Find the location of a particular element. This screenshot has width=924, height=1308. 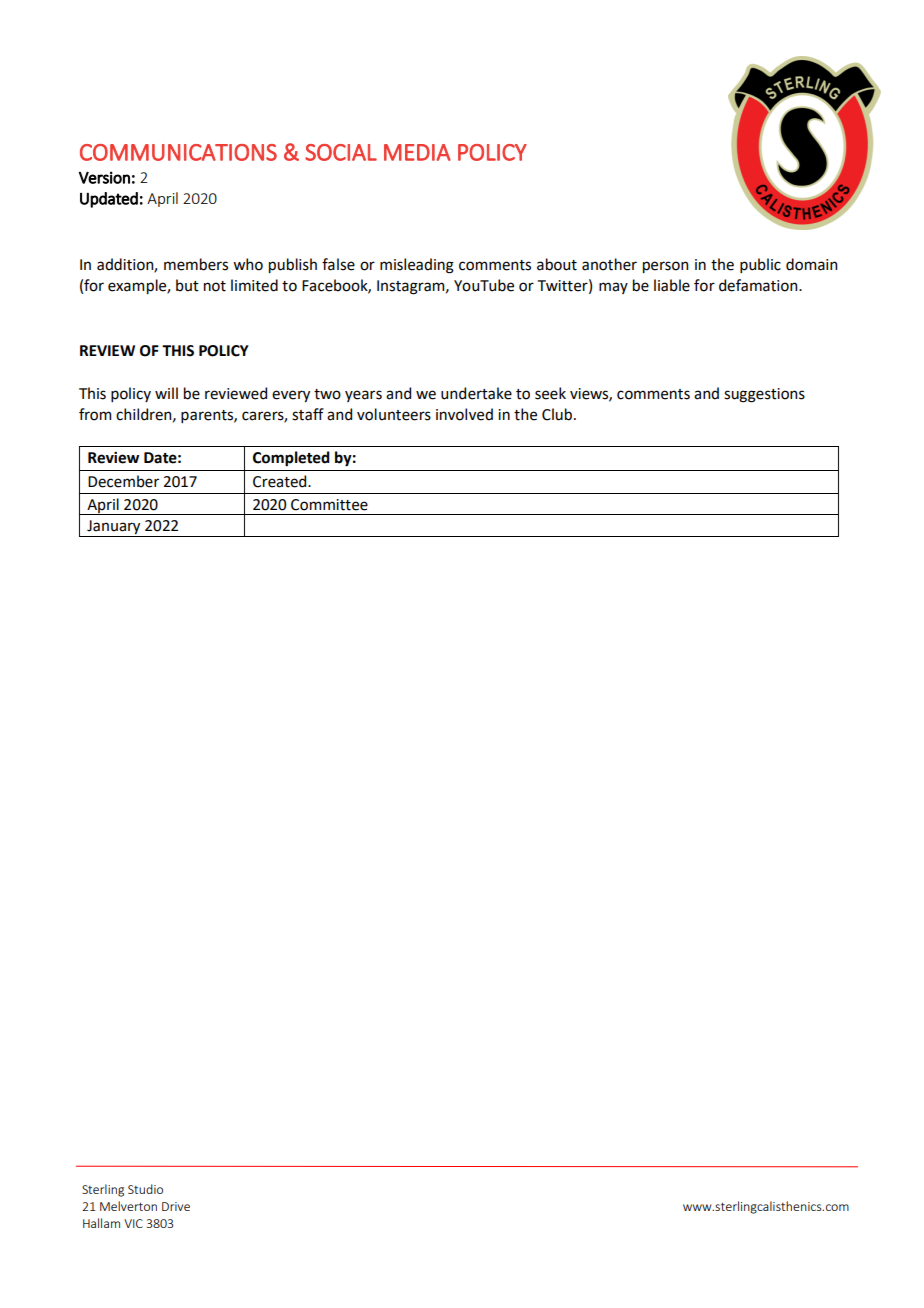

involved is located at coordinates (464, 414).
